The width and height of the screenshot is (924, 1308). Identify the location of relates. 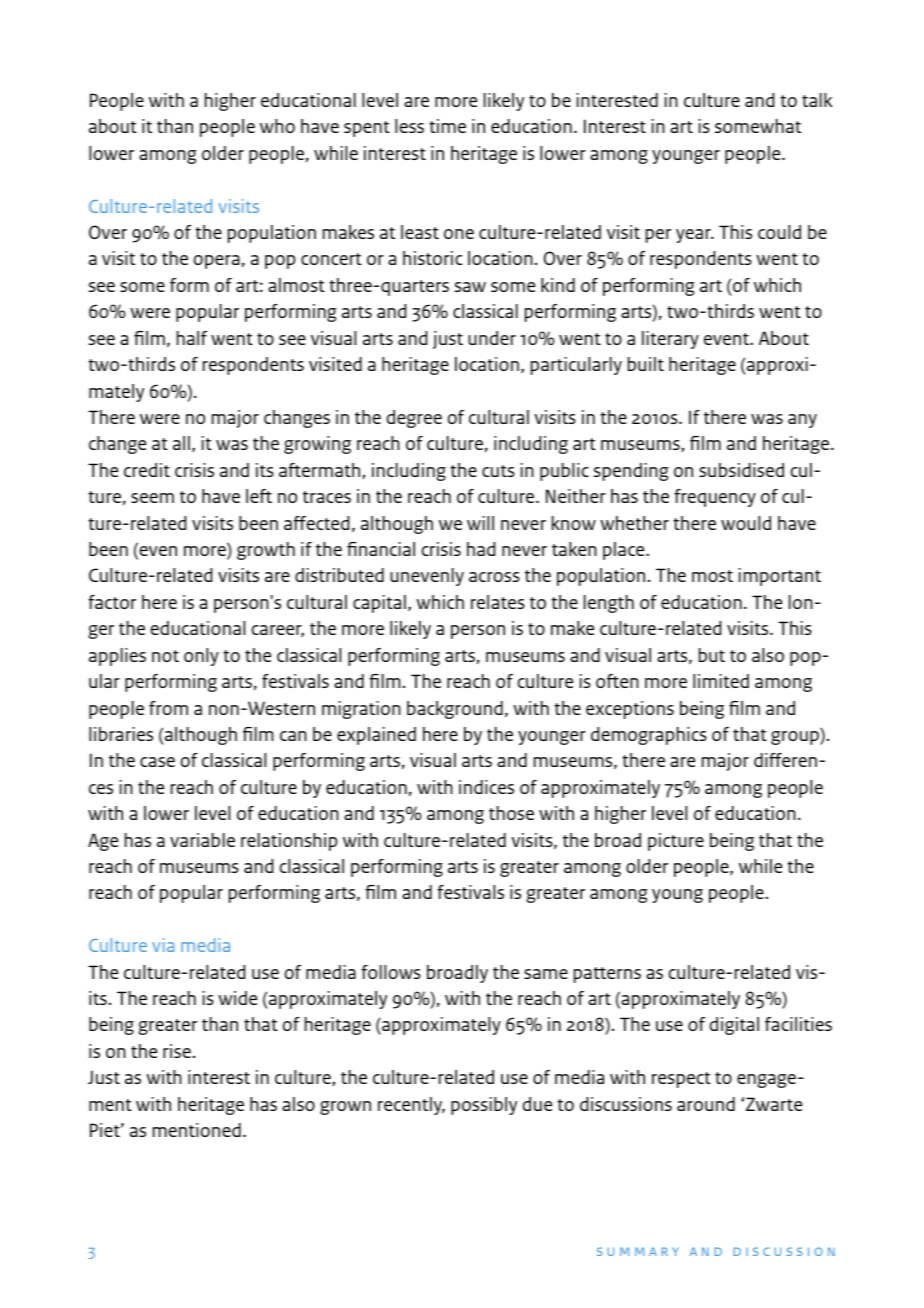
(498, 602).
